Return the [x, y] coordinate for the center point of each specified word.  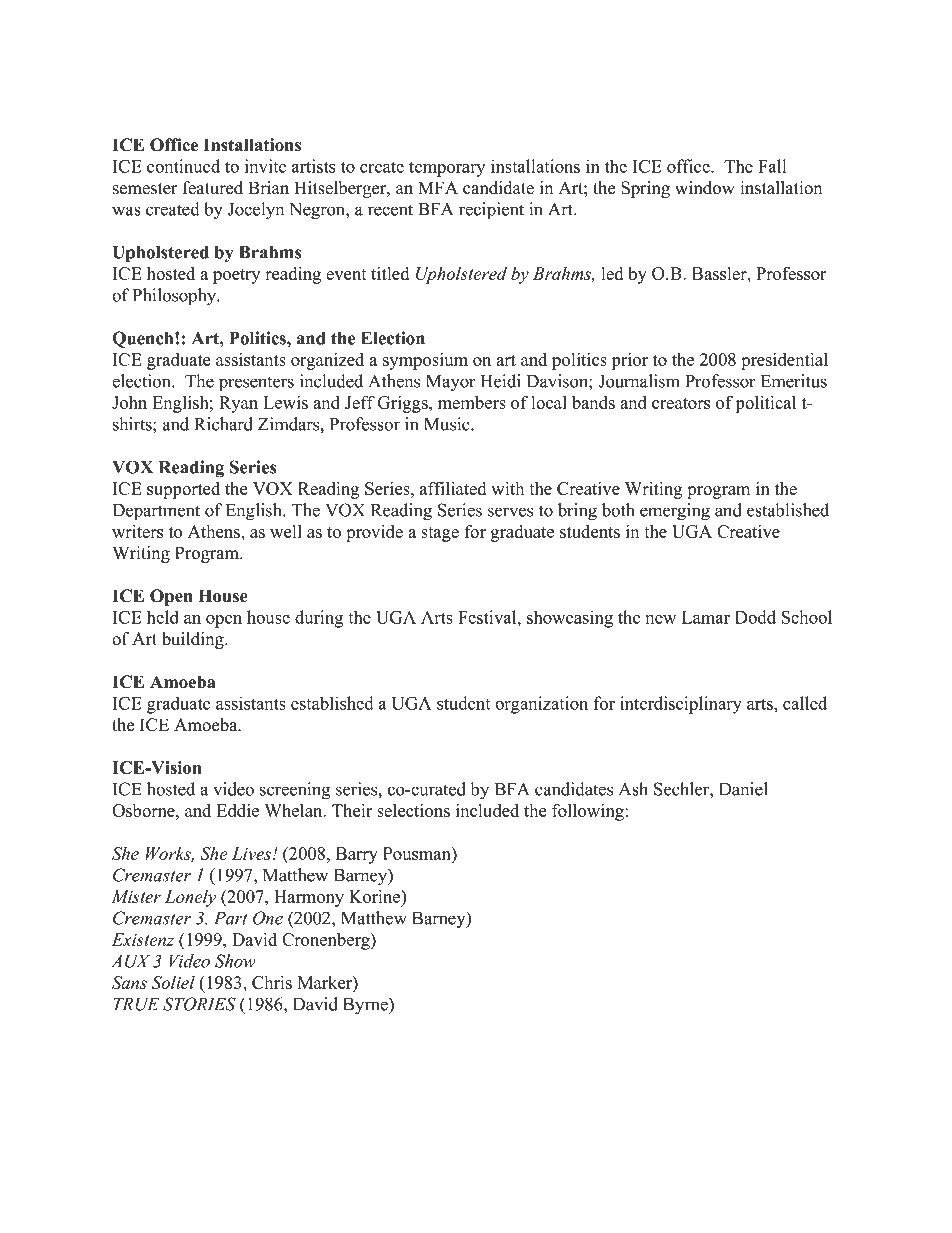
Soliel [173, 982]
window [704, 188]
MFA [438, 187]
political [766, 404]
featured [213, 188]
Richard [223, 424]
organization [541, 705]
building [194, 640]
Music [448, 424]
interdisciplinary [681, 705]
